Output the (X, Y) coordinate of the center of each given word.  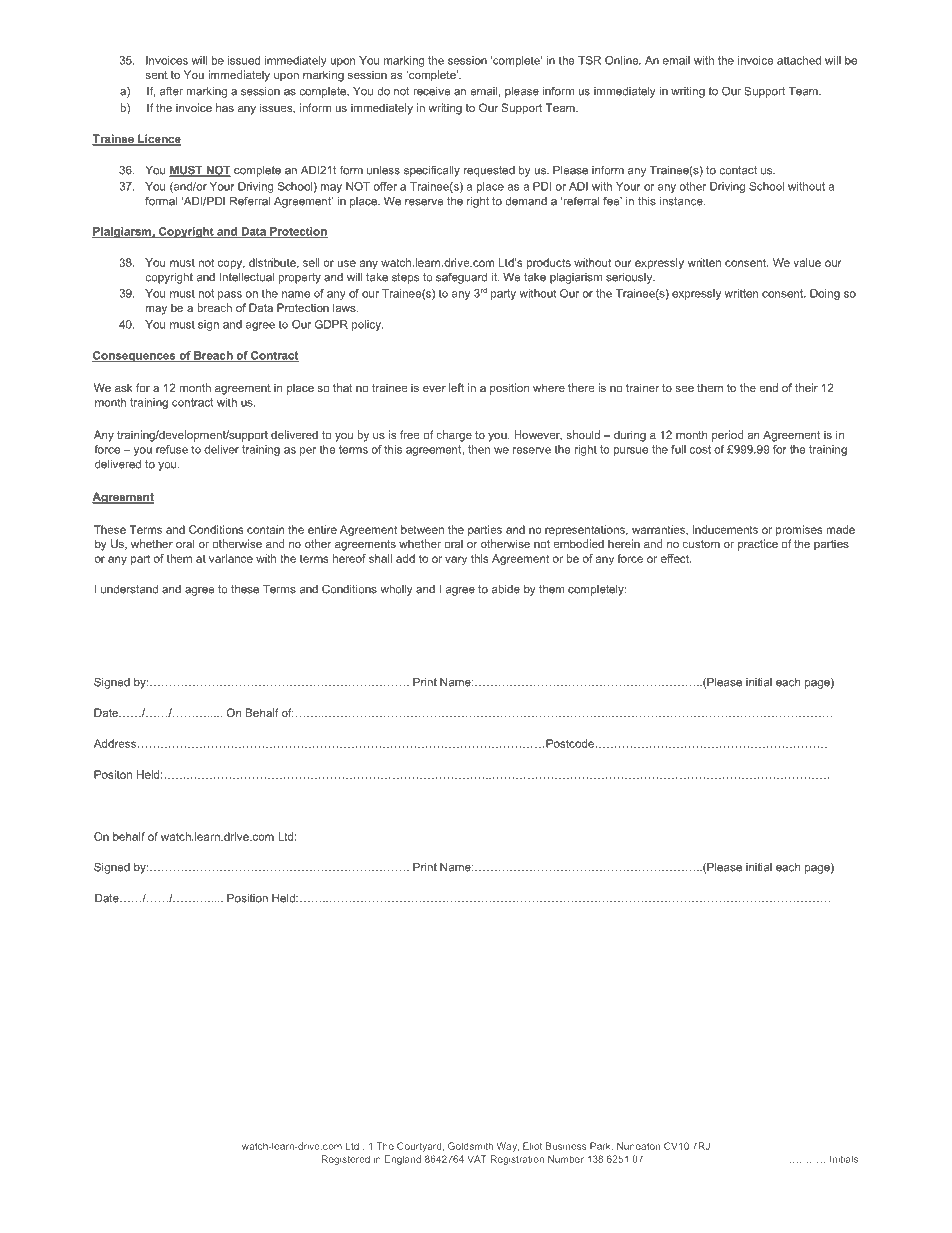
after (171, 91)
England (403, 1160)
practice (758, 545)
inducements (725, 529)
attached (799, 60)
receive (431, 91)
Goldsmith (470, 1146)
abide (506, 589)
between (422, 529)
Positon (113, 774)
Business (566, 1146)
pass (230, 295)
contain (266, 529)
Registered (346, 1160)
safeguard (461, 278)
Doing (825, 294)
